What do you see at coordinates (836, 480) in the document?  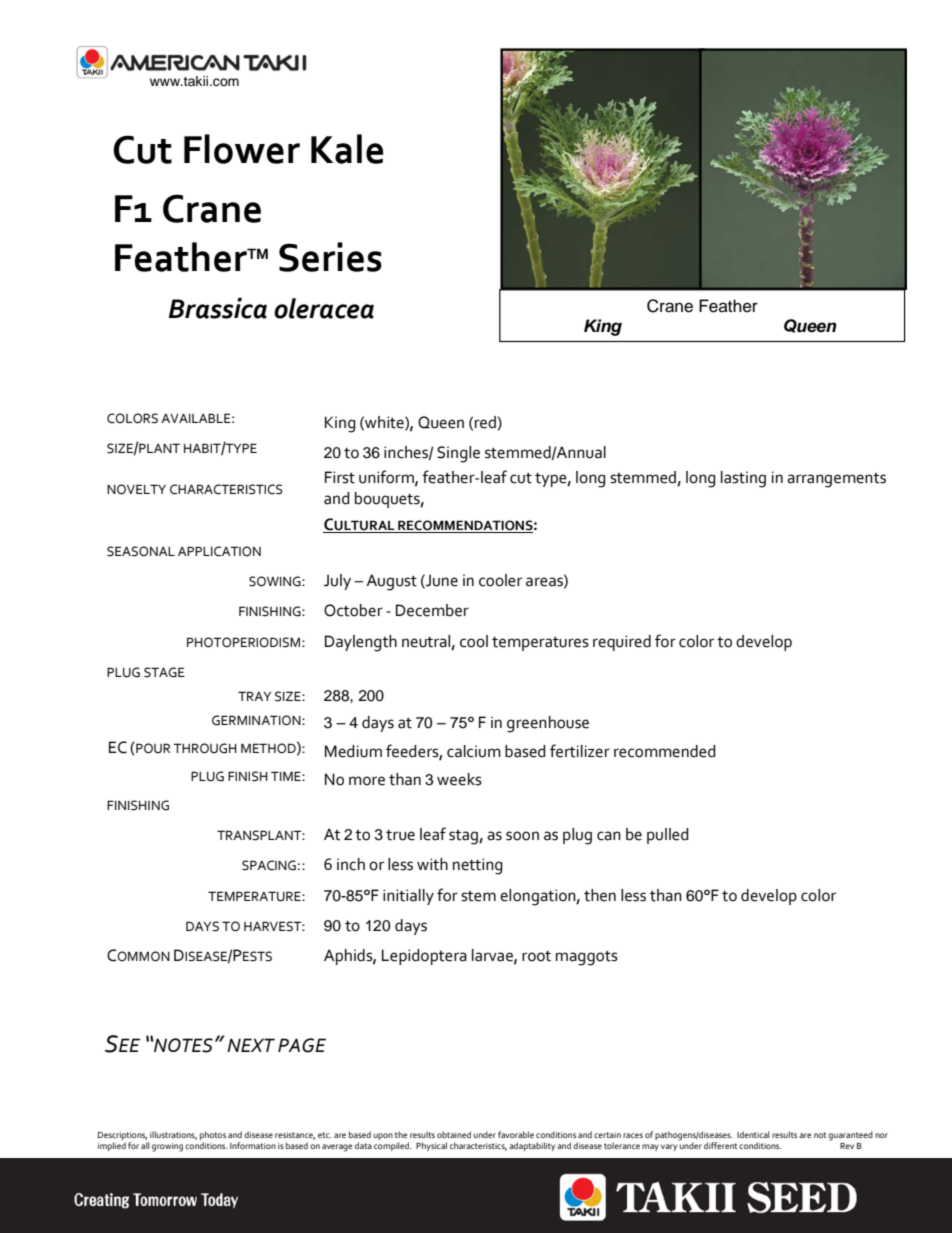 I see `arrangements` at bounding box center [836, 480].
